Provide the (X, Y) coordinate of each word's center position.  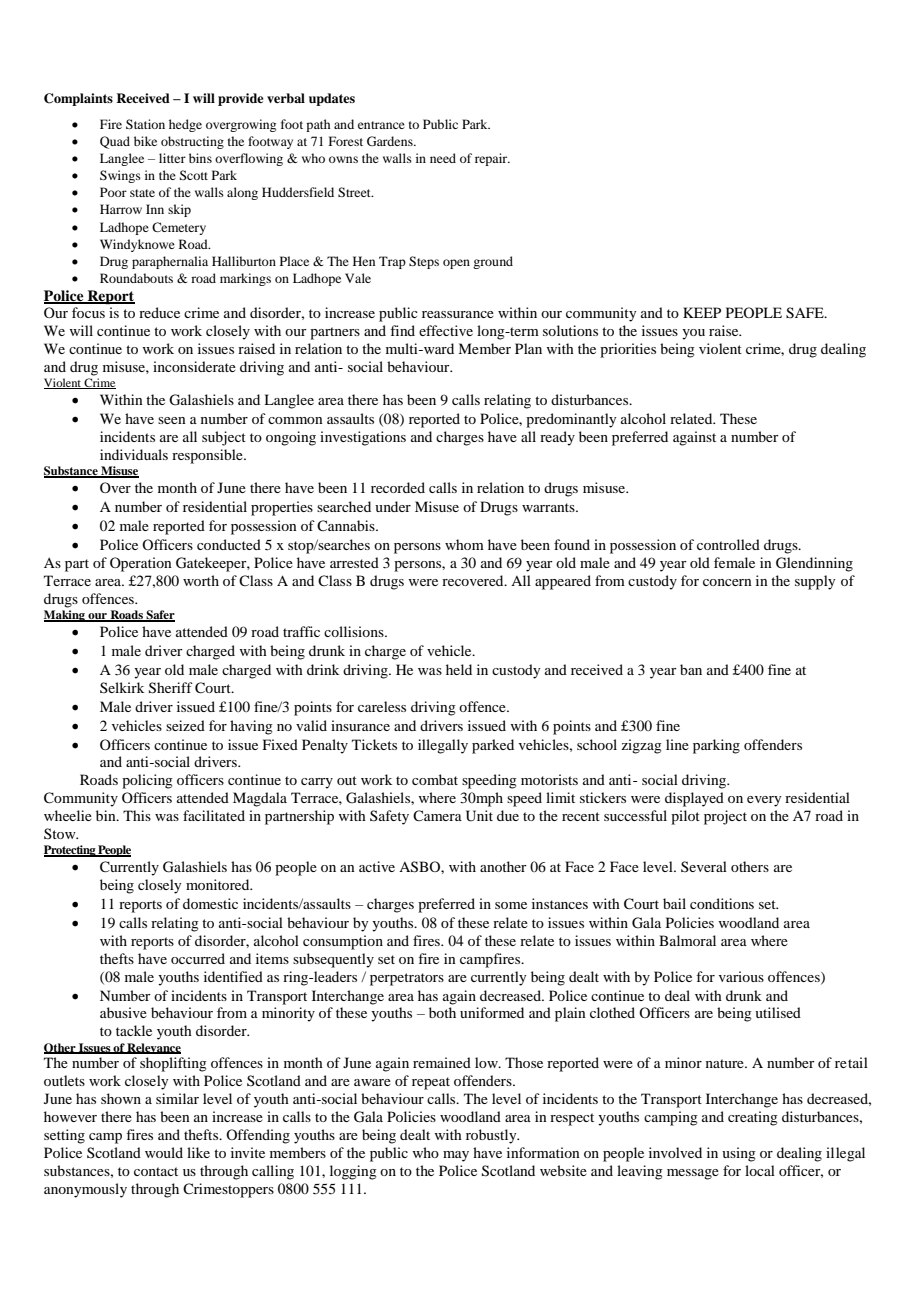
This (137, 815)
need (443, 158)
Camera (437, 815)
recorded (398, 487)
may (456, 1156)
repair (492, 159)
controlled (728, 544)
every (764, 801)
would (164, 1152)
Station (145, 124)
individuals (134, 454)
